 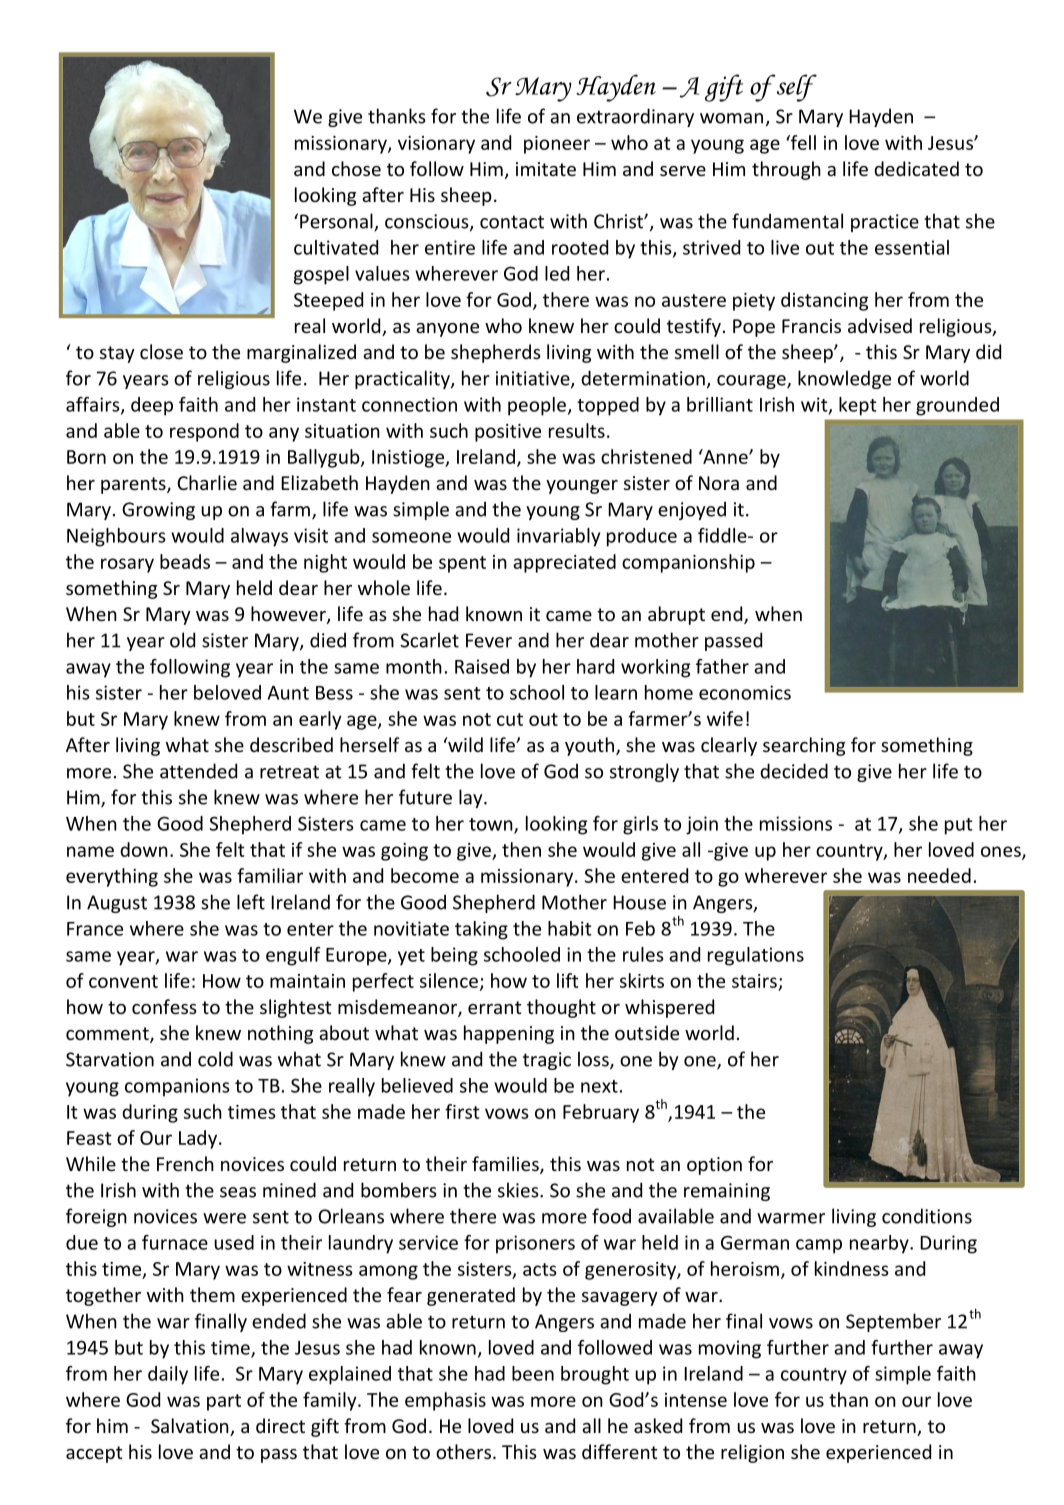 I want to click on put, so click(x=959, y=826).
